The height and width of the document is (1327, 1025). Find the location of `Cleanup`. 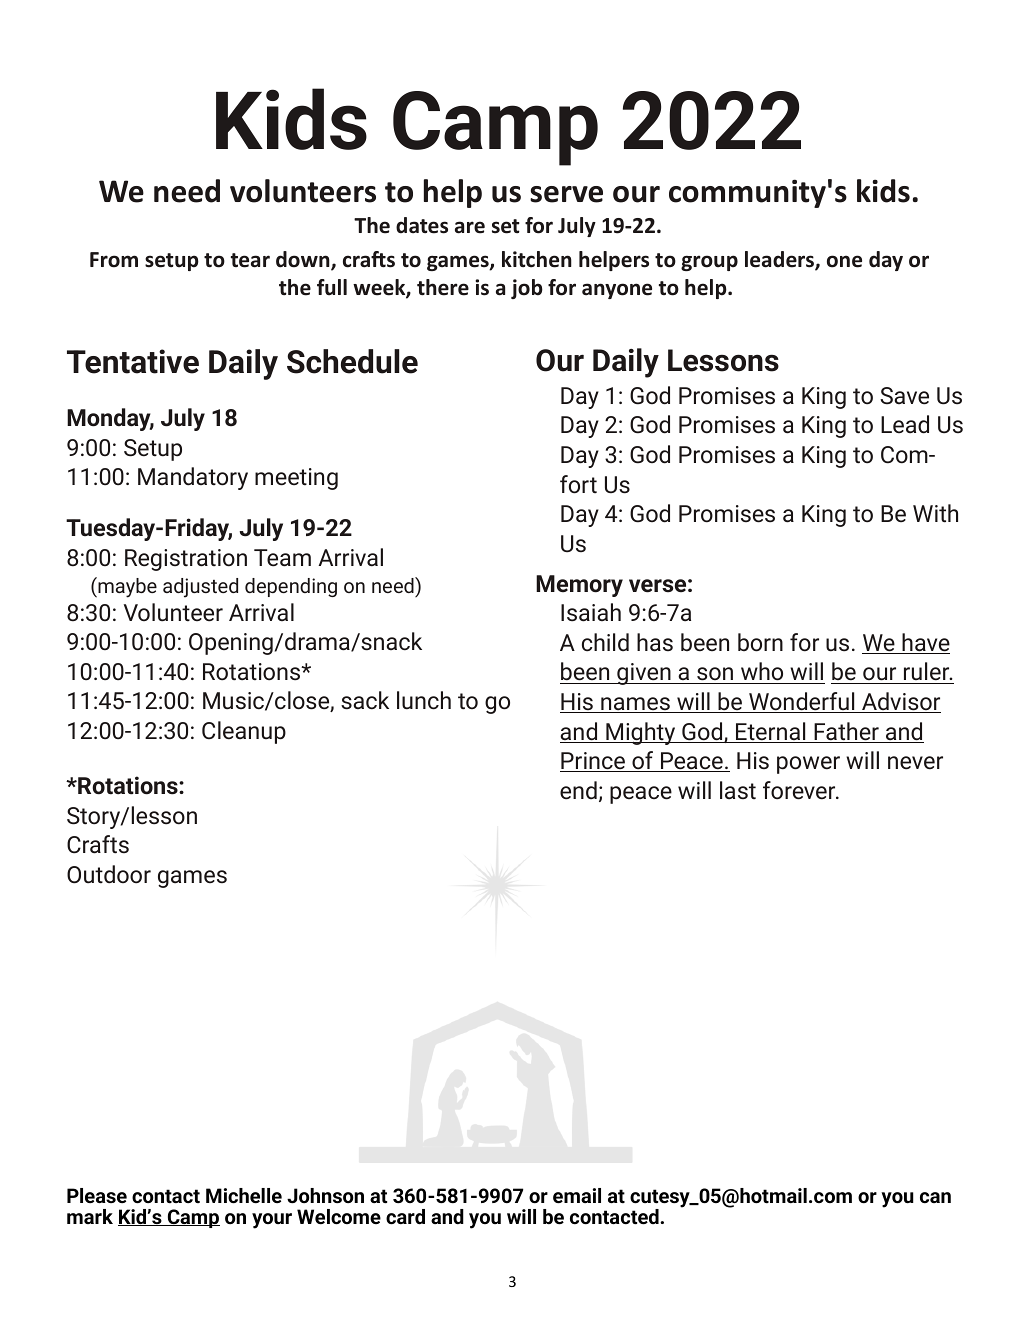

Cleanup is located at coordinates (244, 732).
